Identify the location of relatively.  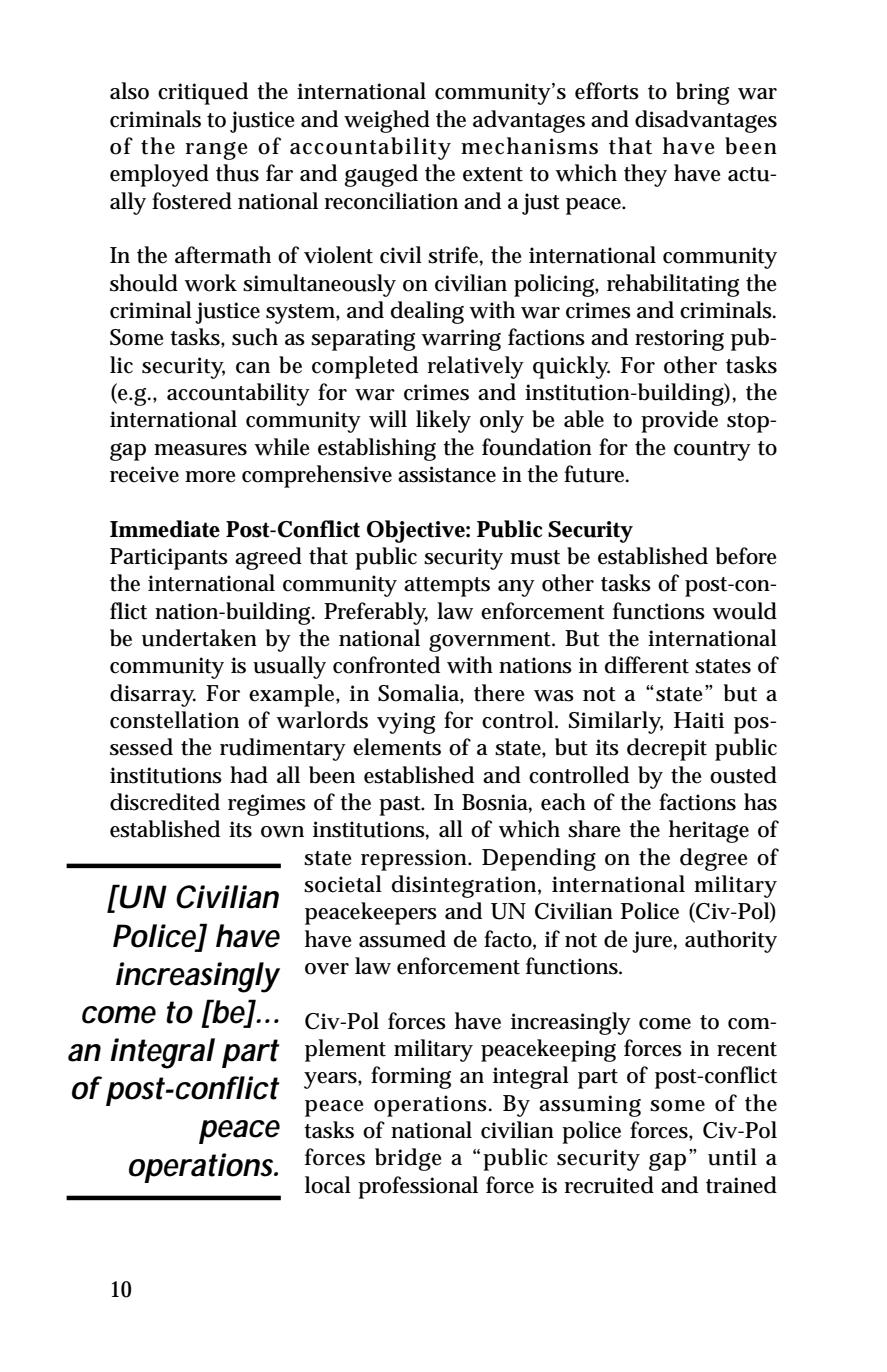
(476, 367).
